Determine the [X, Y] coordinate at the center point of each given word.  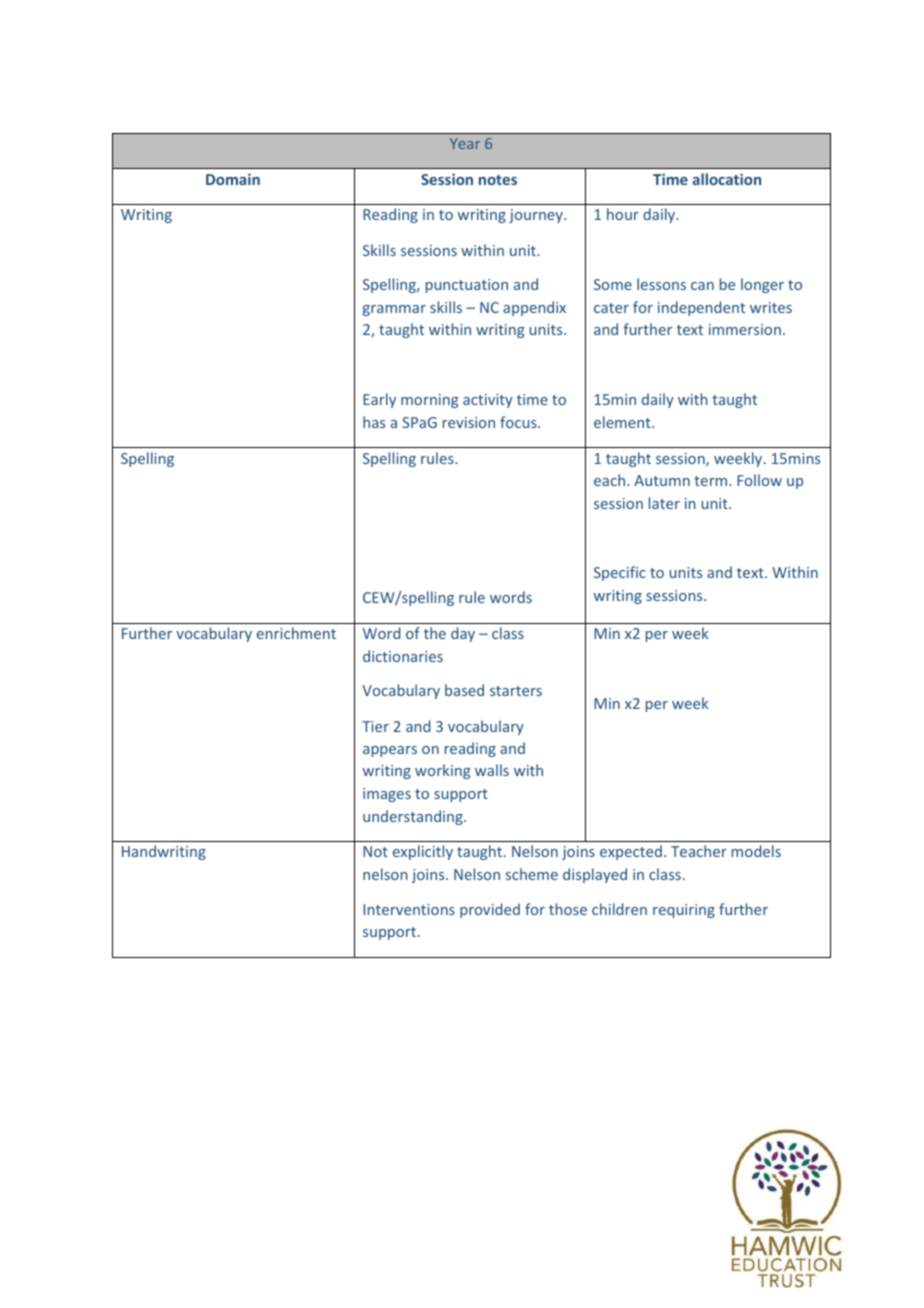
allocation [726, 179]
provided [490, 910]
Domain [233, 179]
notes [498, 180]
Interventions [409, 909]
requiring [684, 911]
